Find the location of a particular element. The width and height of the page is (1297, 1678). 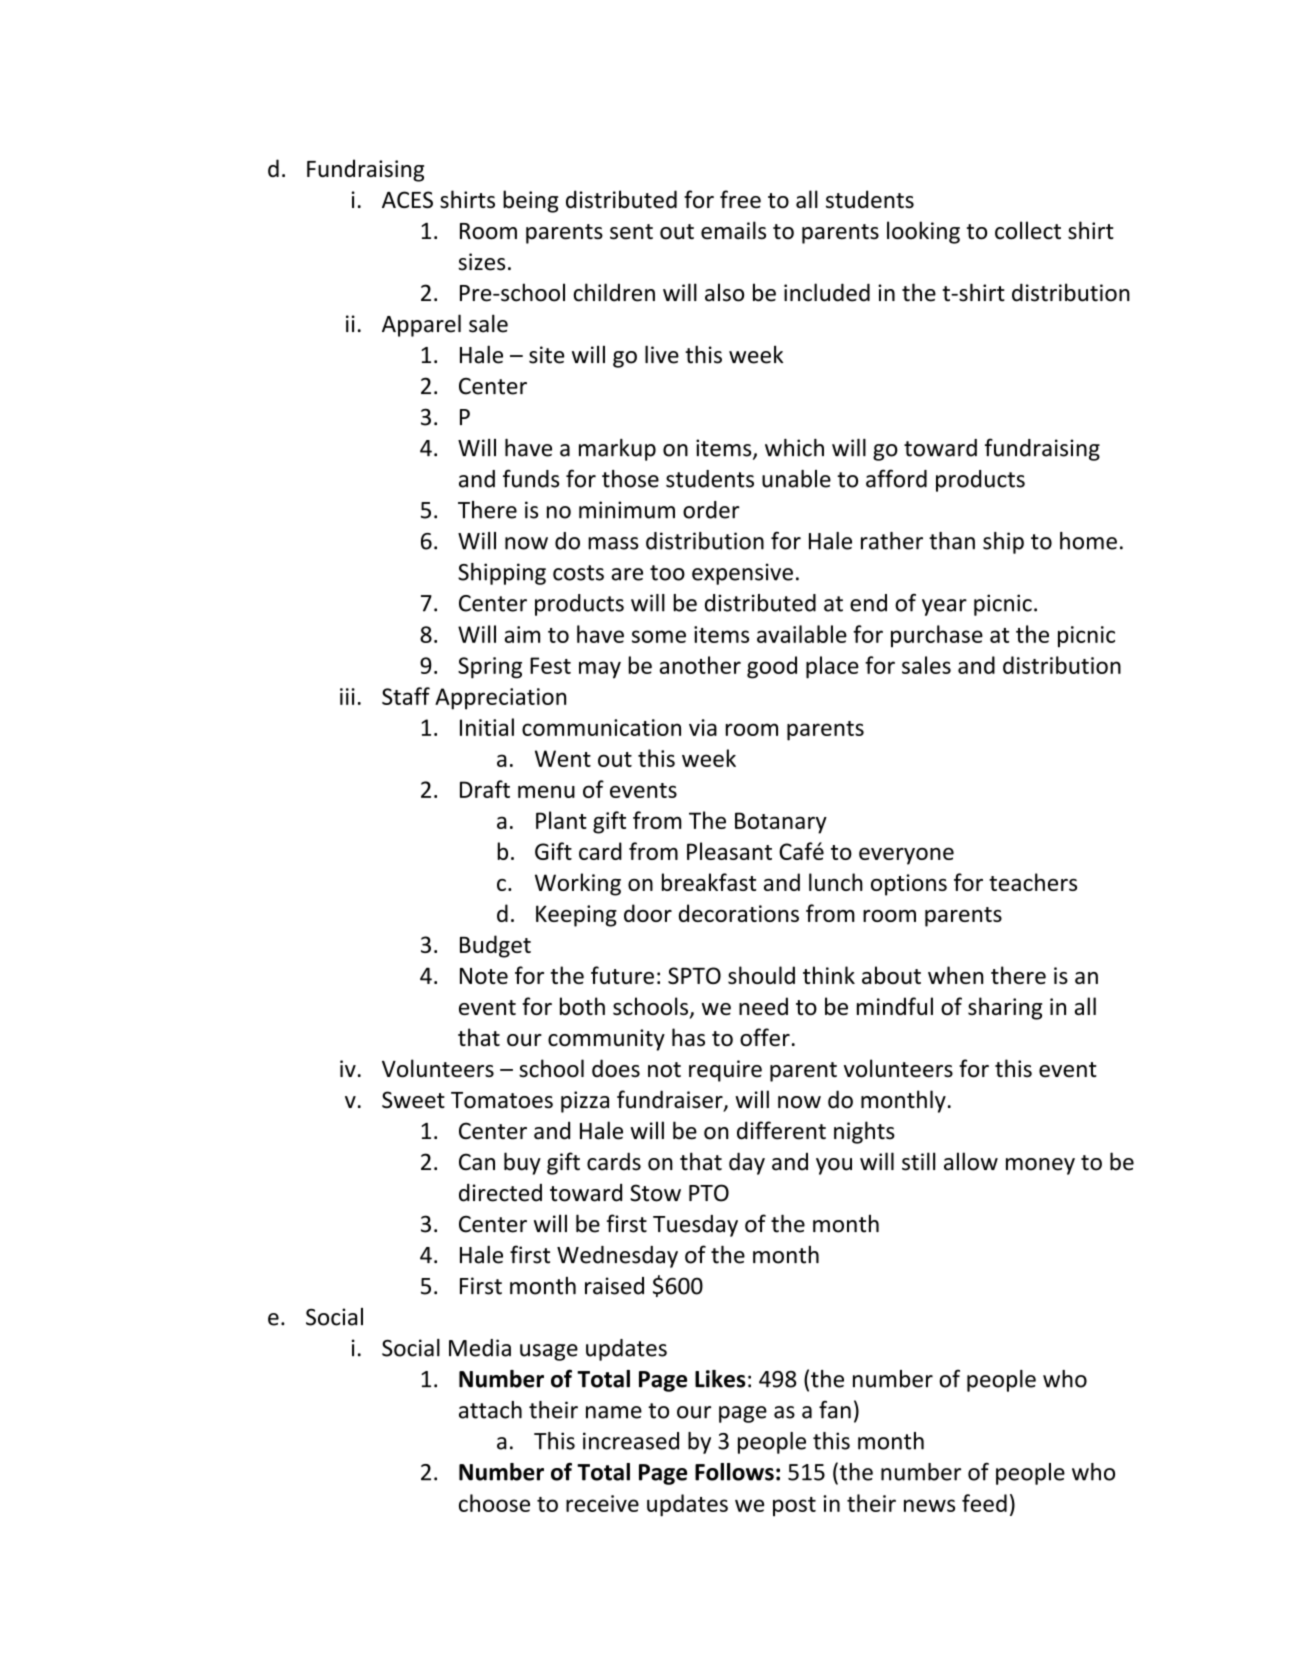

Pleasant is located at coordinates (729, 851).
